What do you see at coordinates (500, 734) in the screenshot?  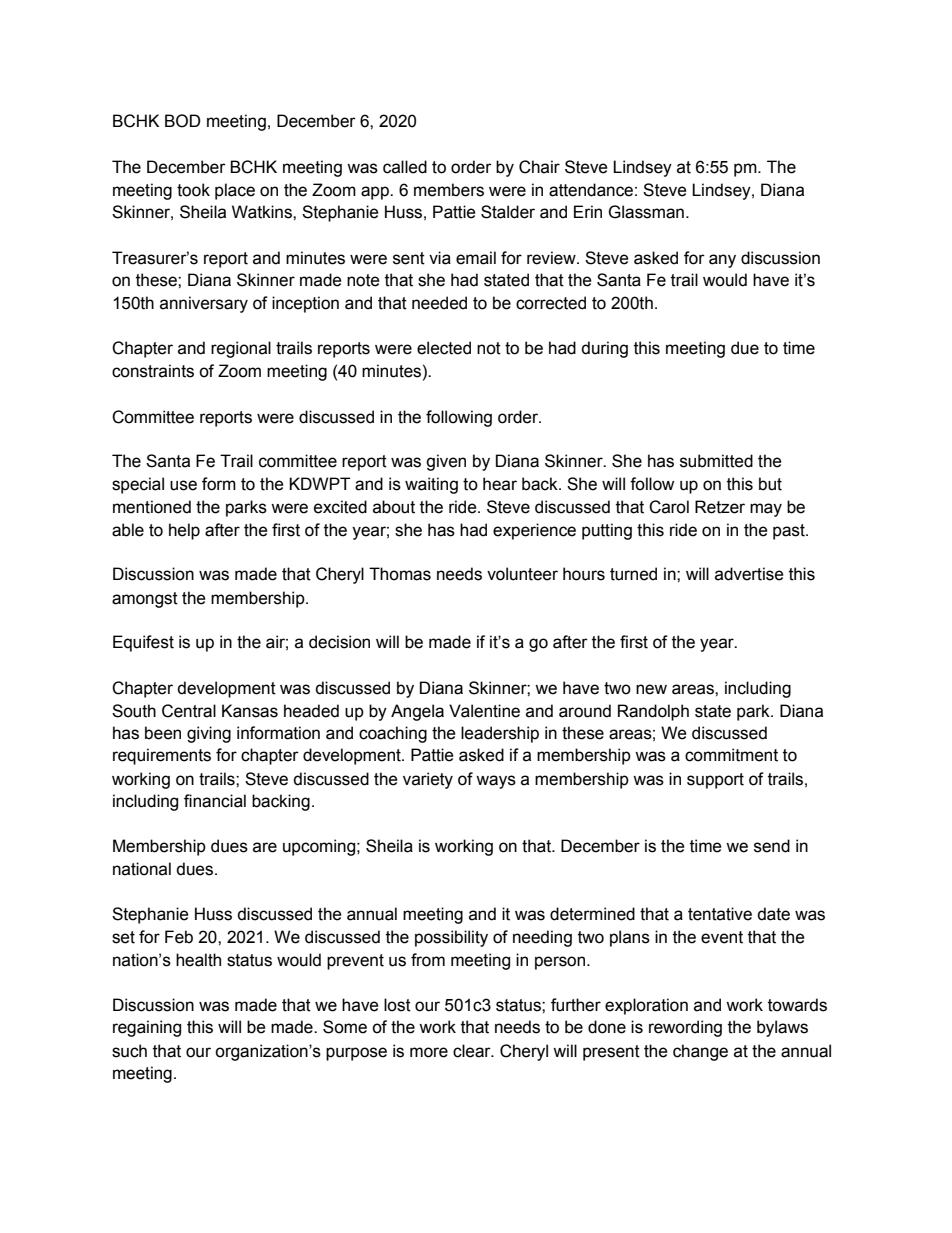 I see `leadership` at bounding box center [500, 734].
